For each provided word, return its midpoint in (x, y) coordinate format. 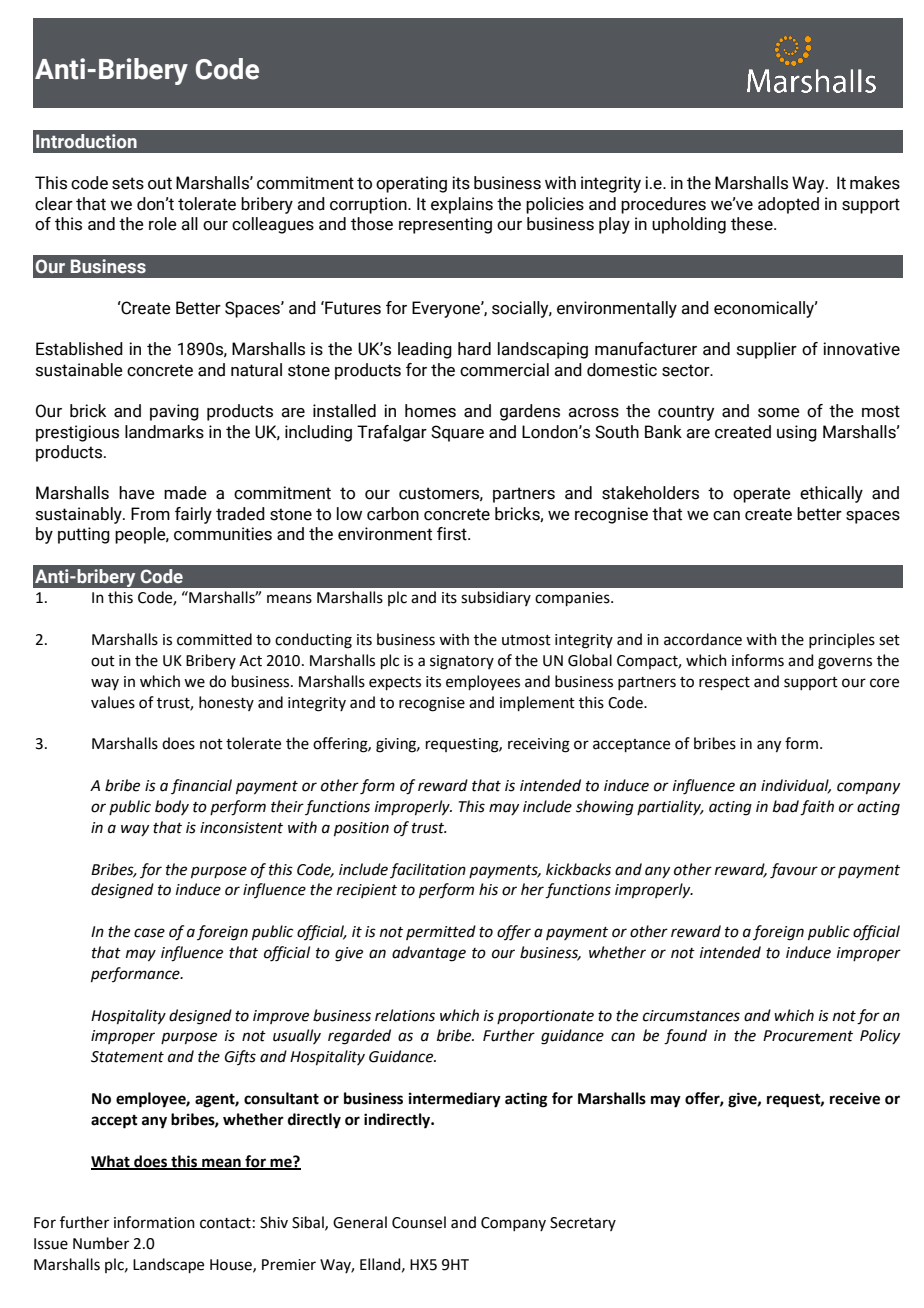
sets (128, 183)
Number (101, 1243)
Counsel (419, 1222)
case (149, 933)
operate (762, 495)
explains (462, 205)
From (150, 514)
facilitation (428, 870)
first (453, 534)
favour (794, 871)
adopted (788, 205)
